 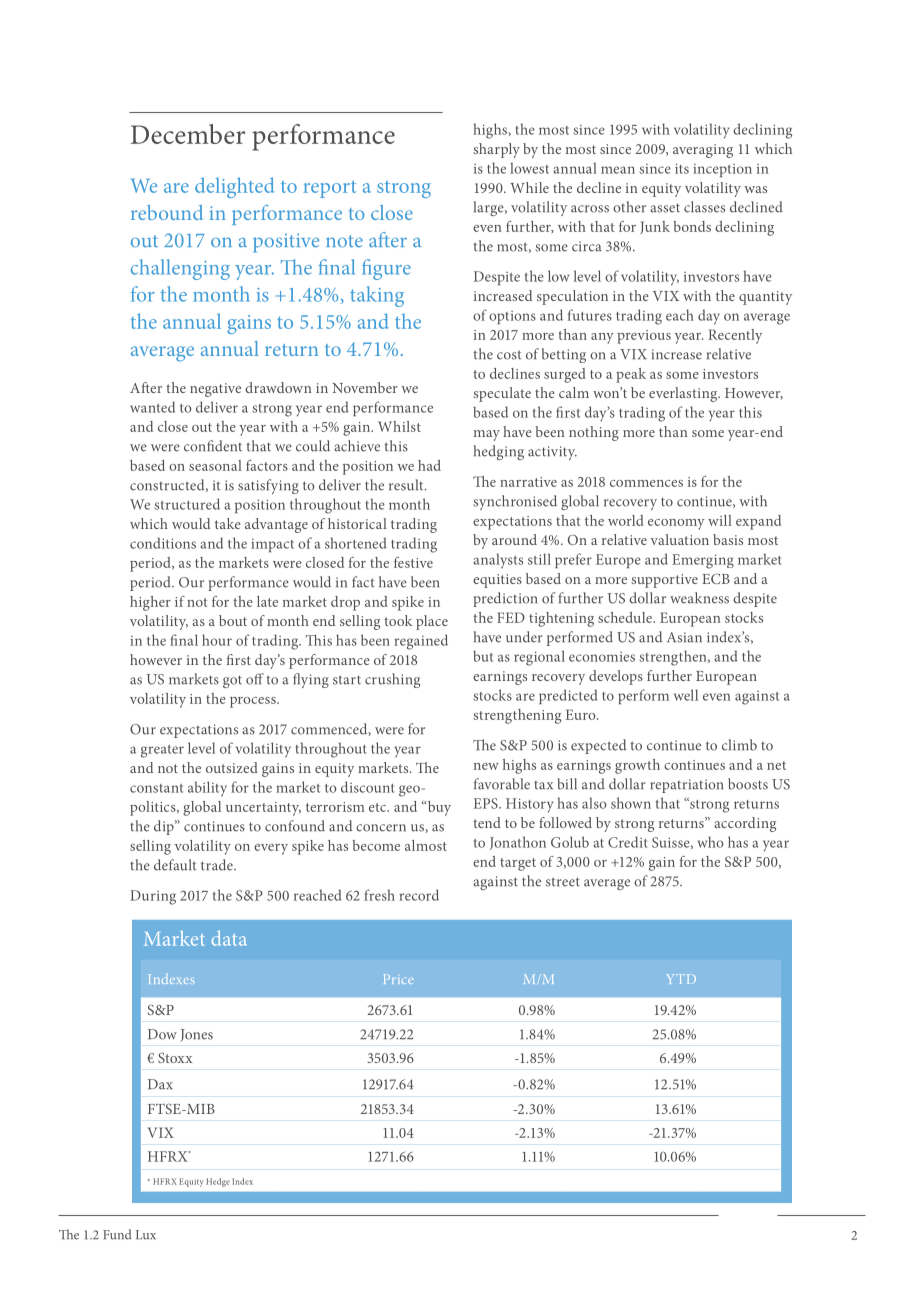 I want to click on its, so click(x=682, y=168).
